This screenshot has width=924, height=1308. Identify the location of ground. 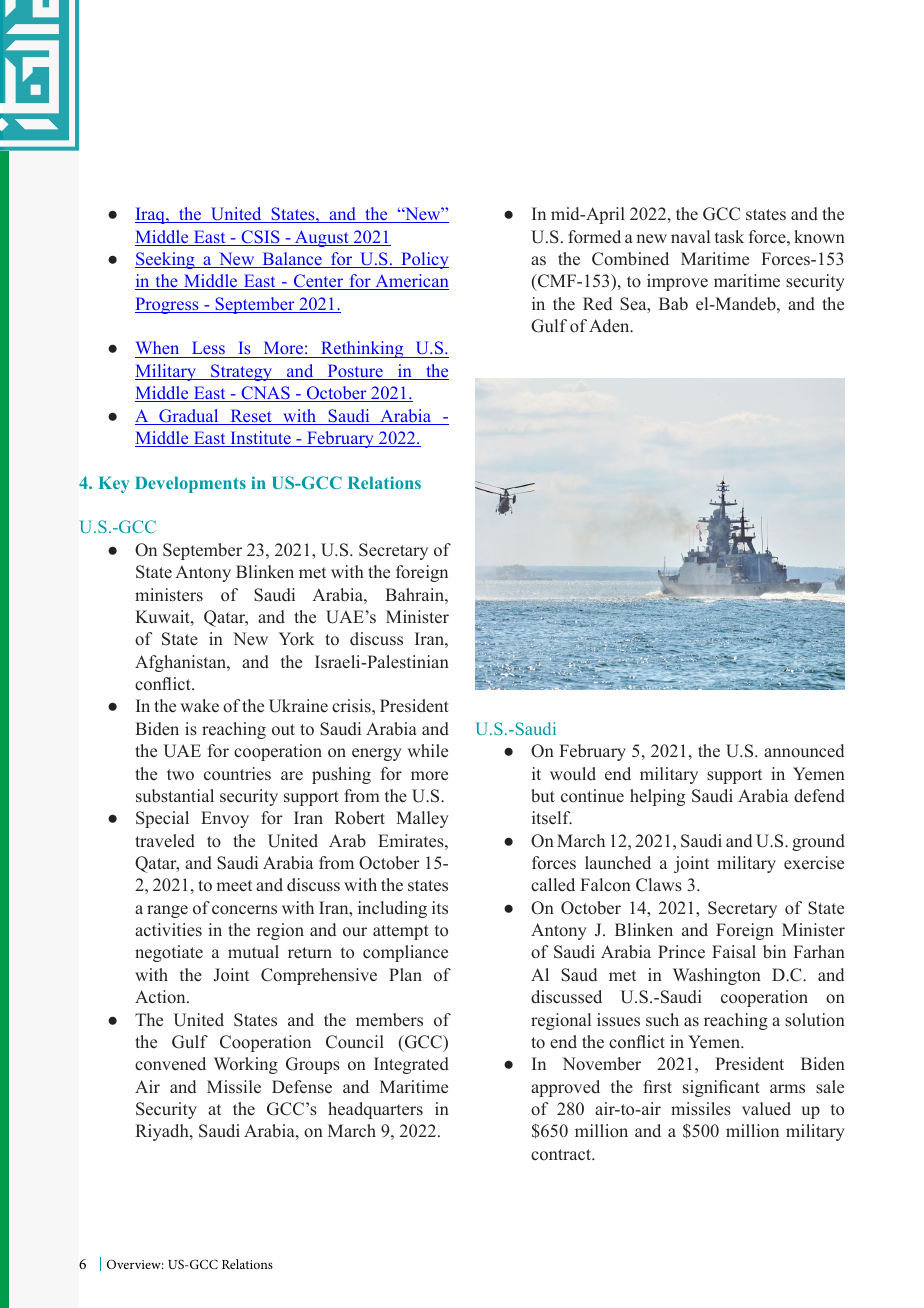
(818, 842).
